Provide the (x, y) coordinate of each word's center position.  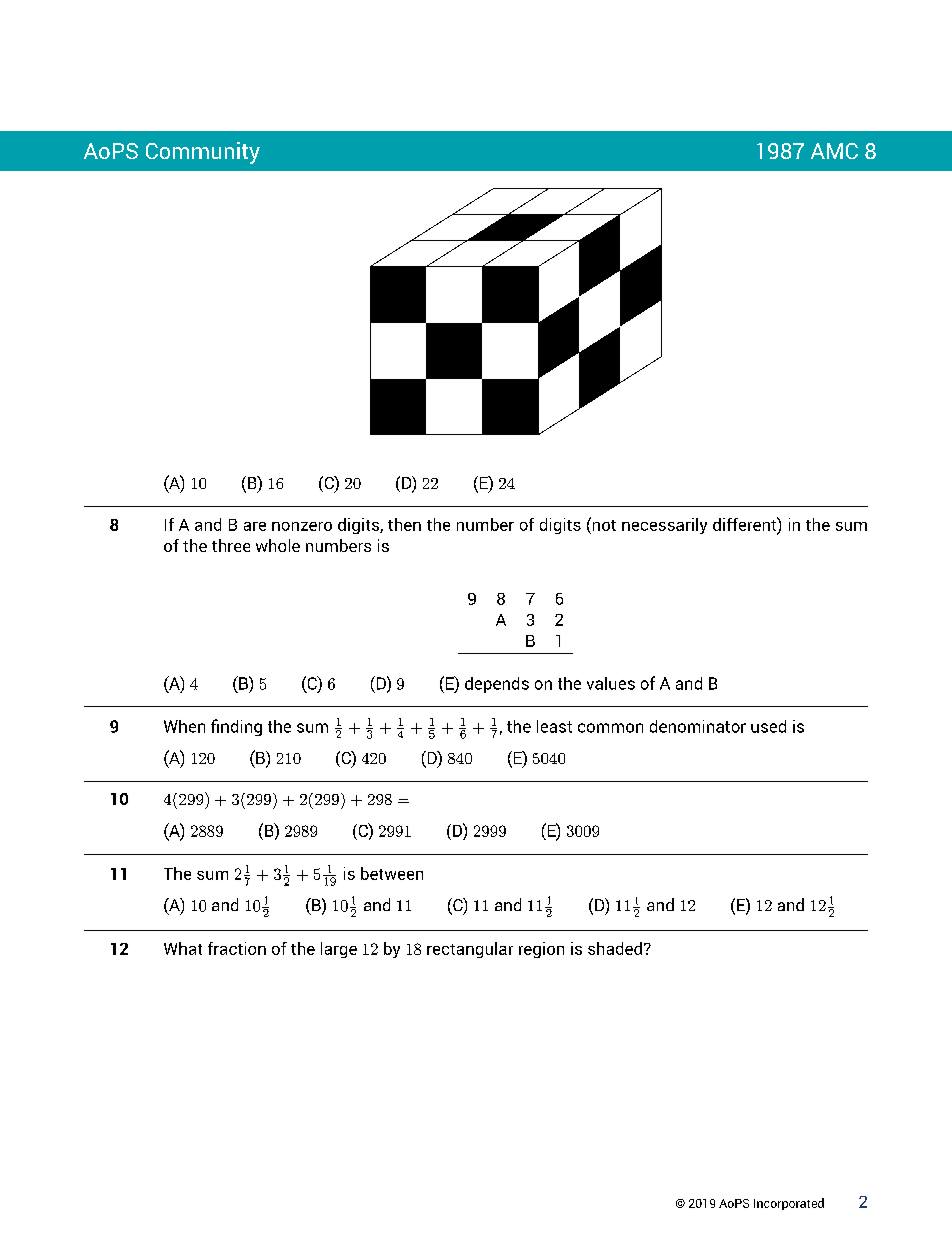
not (603, 524)
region (541, 950)
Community (203, 153)
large (339, 950)
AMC (834, 151)
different (745, 524)
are (255, 526)
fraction (237, 948)
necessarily (664, 526)
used (768, 726)
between (392, 873)
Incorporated (789, 1204)
